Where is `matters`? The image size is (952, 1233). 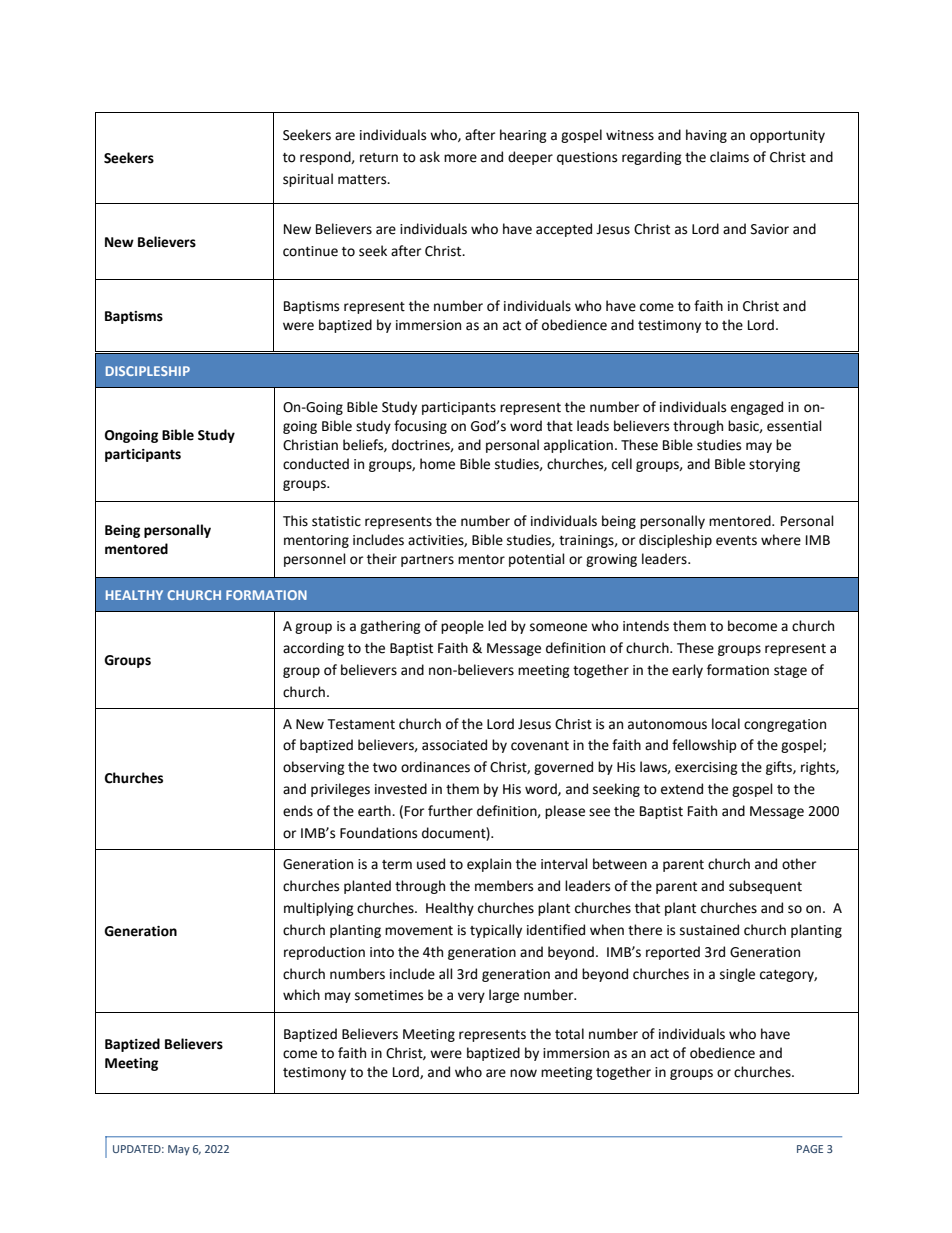 matters is located at coordinates (363, 180).
